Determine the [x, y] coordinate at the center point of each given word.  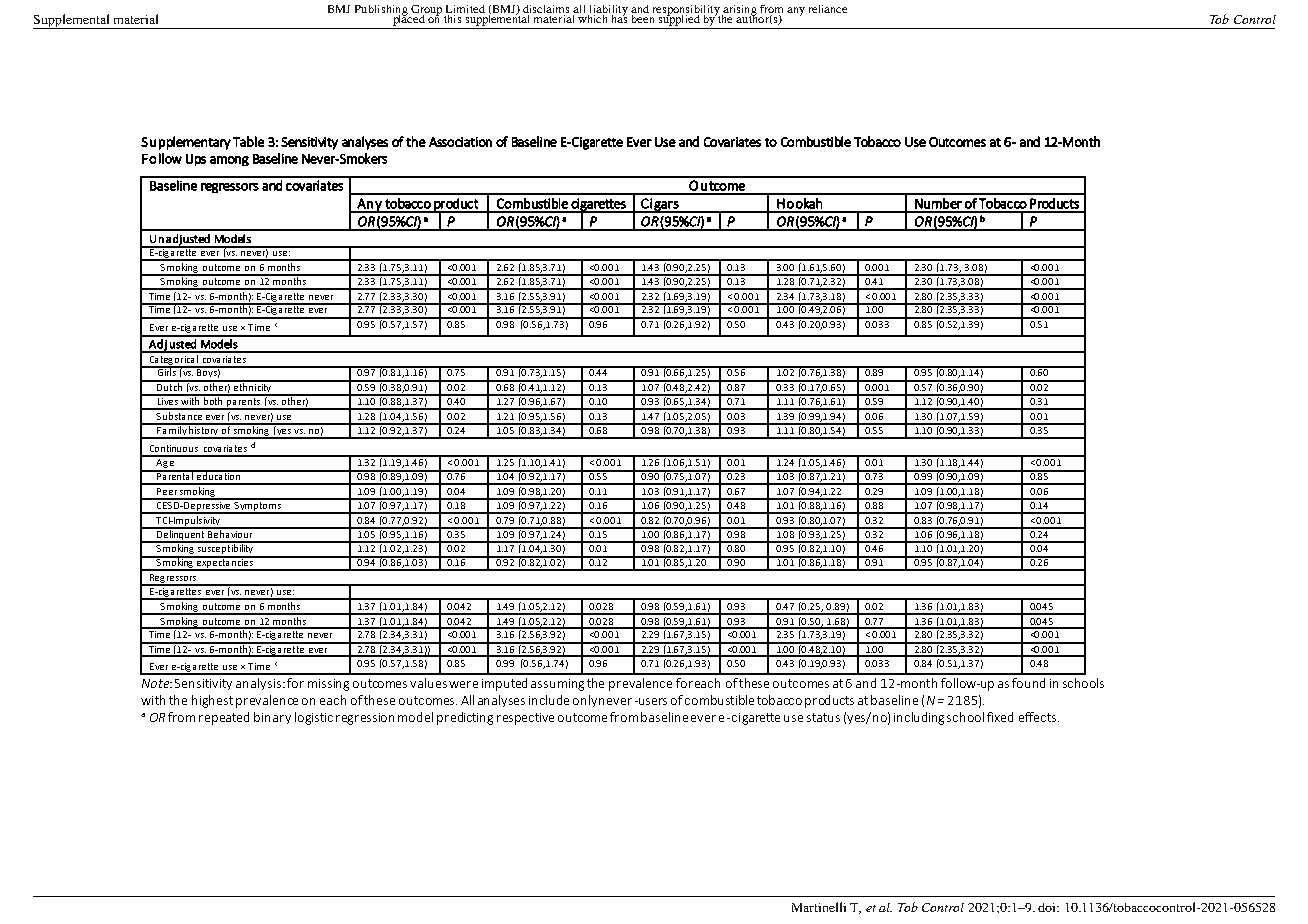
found [1028, 683]
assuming [557, 685]
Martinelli [819, 907]
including [919, 718]
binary [272, 718]
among [229, 161]
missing [328, 685]
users [652, 701]
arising [739, 12]
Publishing [382, 12]
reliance [828, 9]
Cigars [660, 205]
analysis [260, 684]
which [593, 17]
